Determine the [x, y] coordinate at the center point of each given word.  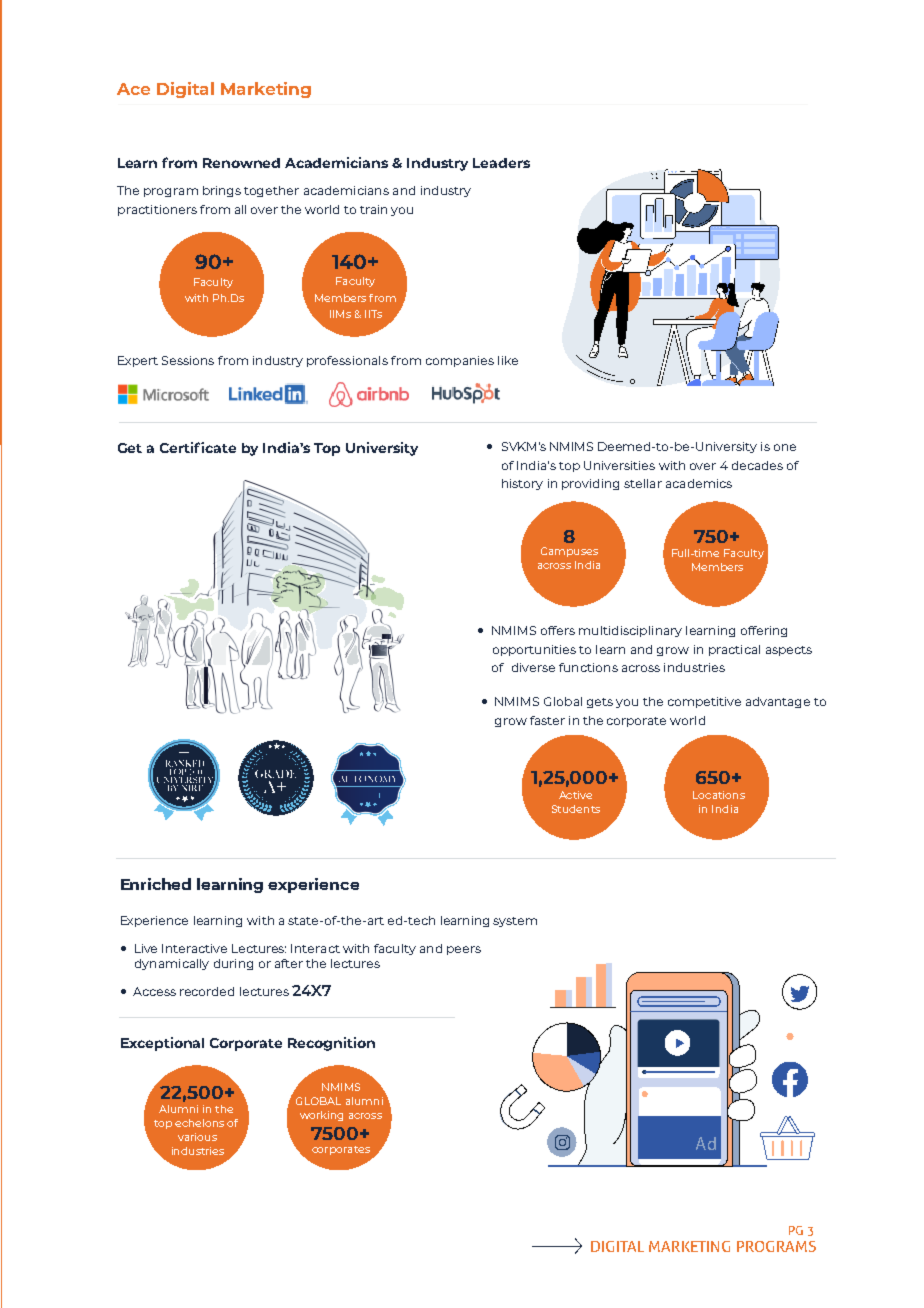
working [321, 1116]
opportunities [534, 650]
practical [734, 650]
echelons [199, 1123]
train [373, 209]
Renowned [241, 163]
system [515, 922]
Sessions [188, 360]
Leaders [501, 163]
